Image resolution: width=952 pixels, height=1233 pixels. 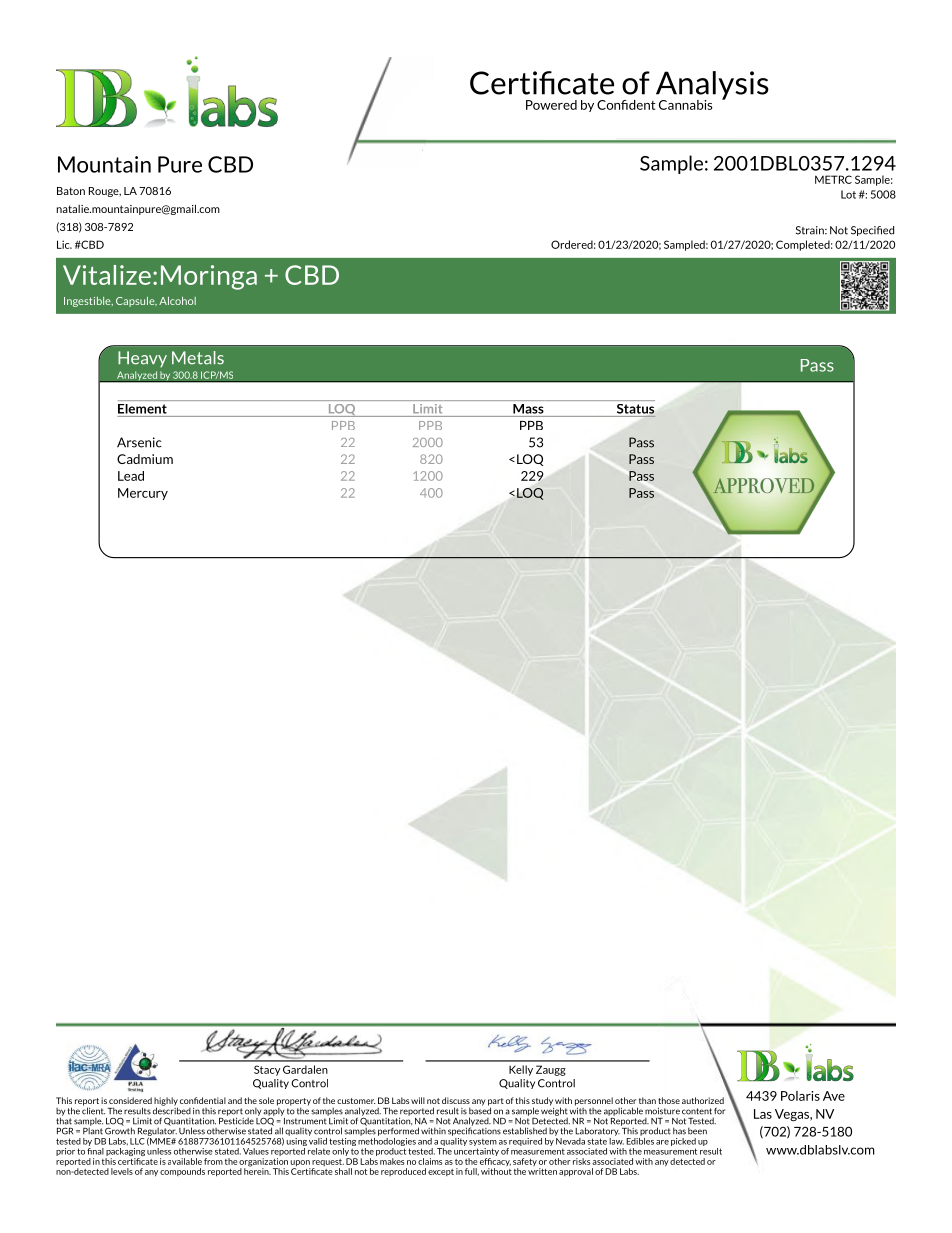 What do you see at coordinates (131, 476) in the screenshot?
I see `Lead` at bounding box center [131, 476].
